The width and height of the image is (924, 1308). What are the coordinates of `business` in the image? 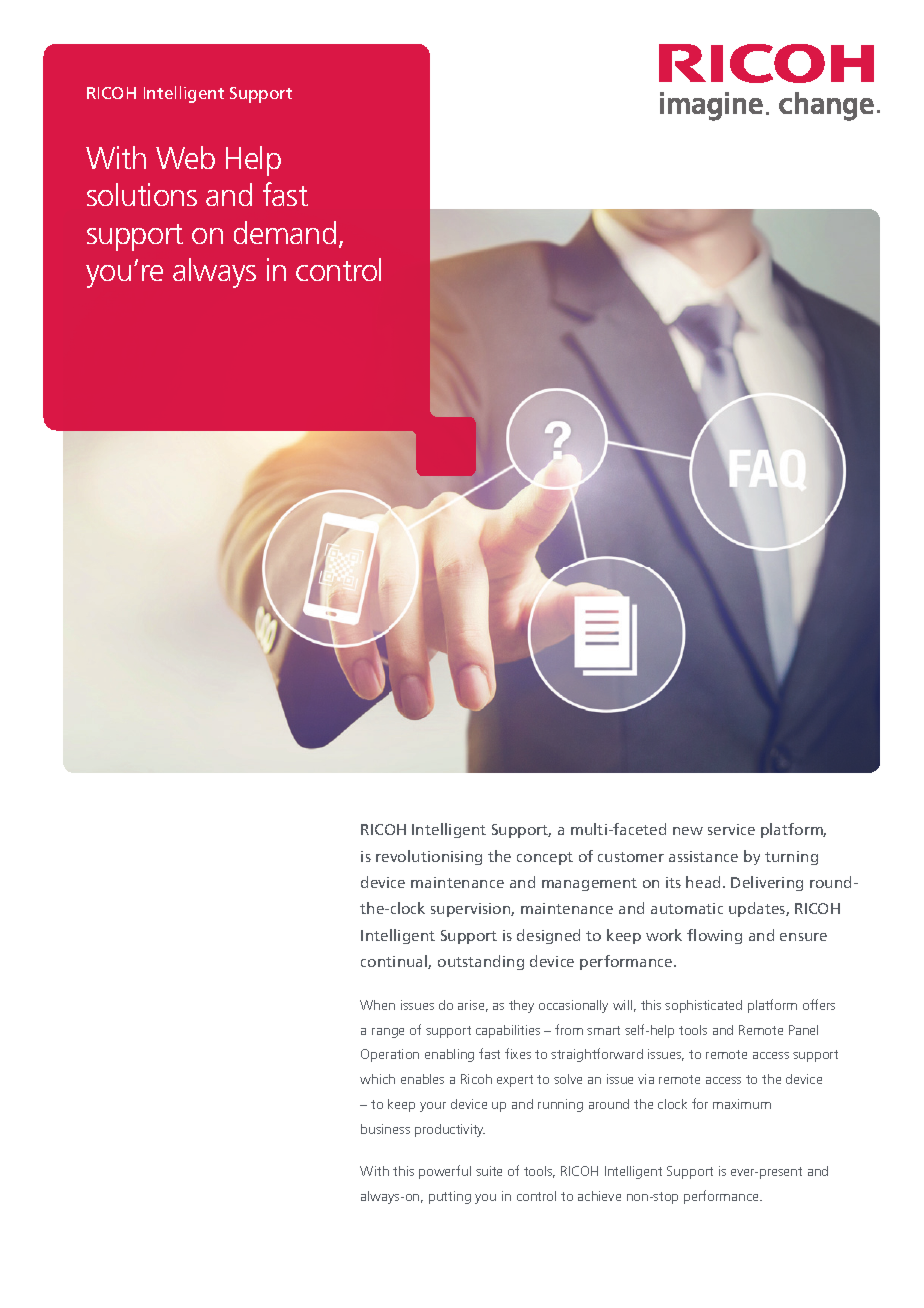 It's located at (385, 1129).
